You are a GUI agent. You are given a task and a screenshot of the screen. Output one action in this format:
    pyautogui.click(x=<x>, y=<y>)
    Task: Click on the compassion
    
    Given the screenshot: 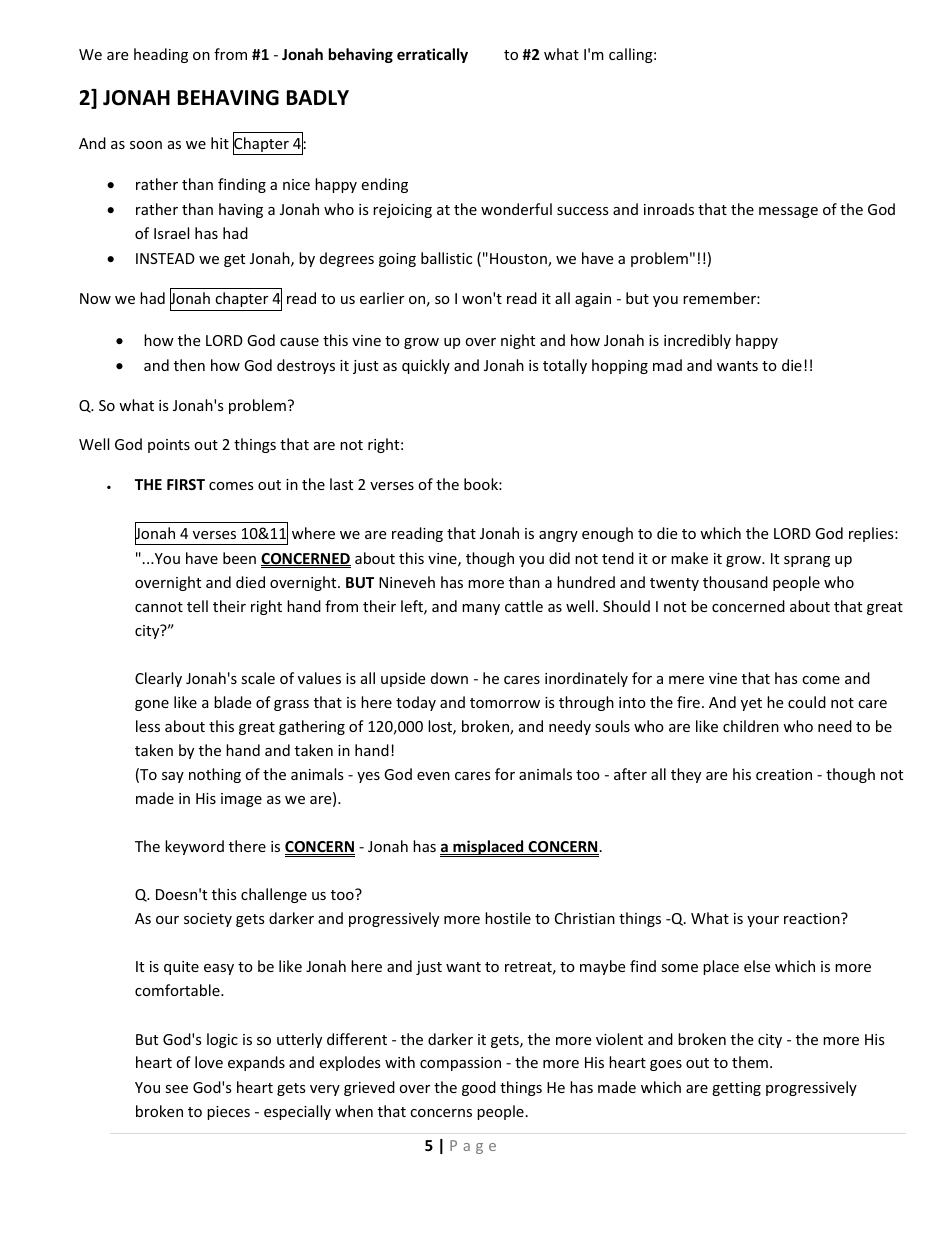 What is the action you would take?
    pyautogui.click(x=460, y=1064)
